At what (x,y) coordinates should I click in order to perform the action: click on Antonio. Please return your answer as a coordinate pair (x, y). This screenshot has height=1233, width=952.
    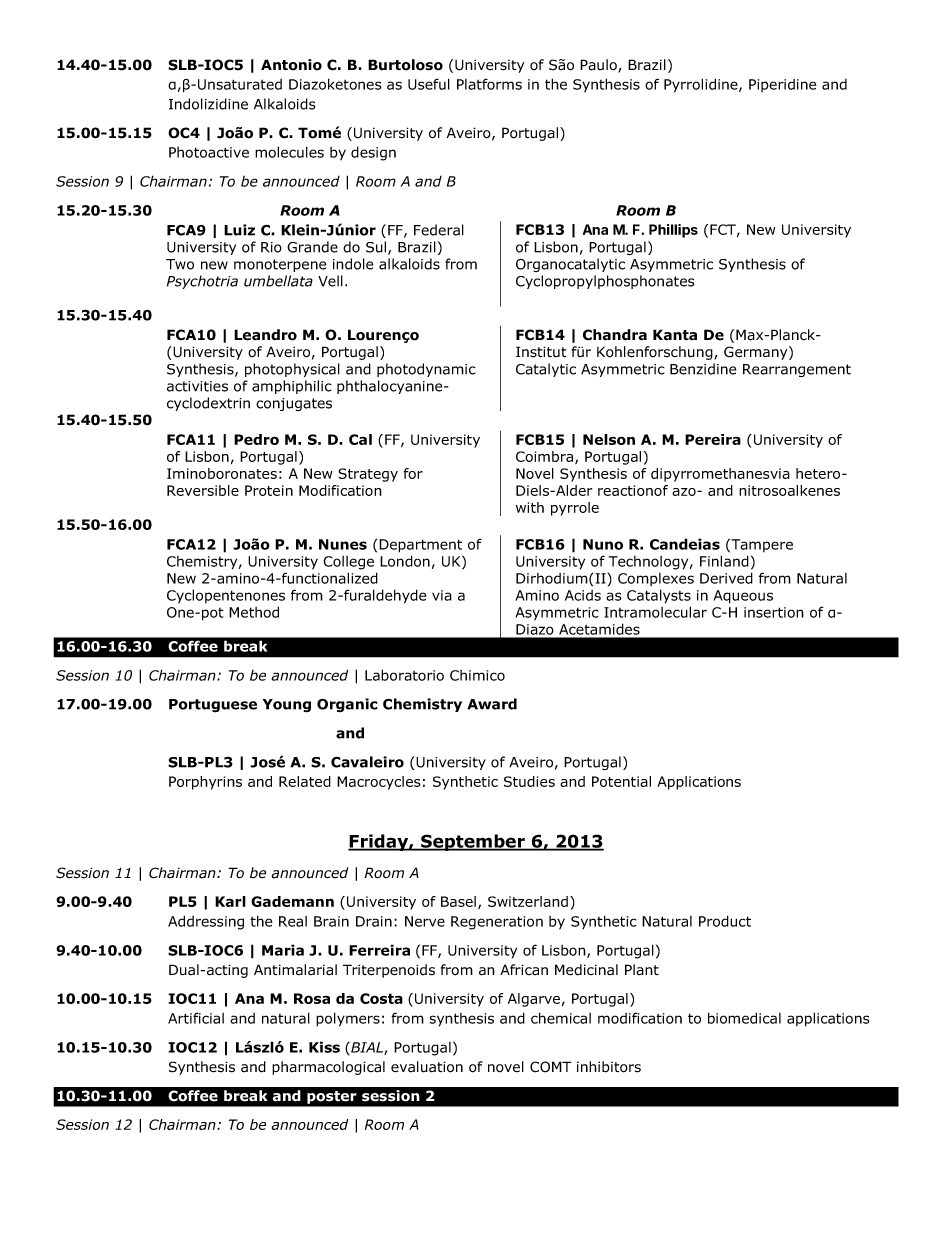
    Looking at the image, I should click on (291, 65).
